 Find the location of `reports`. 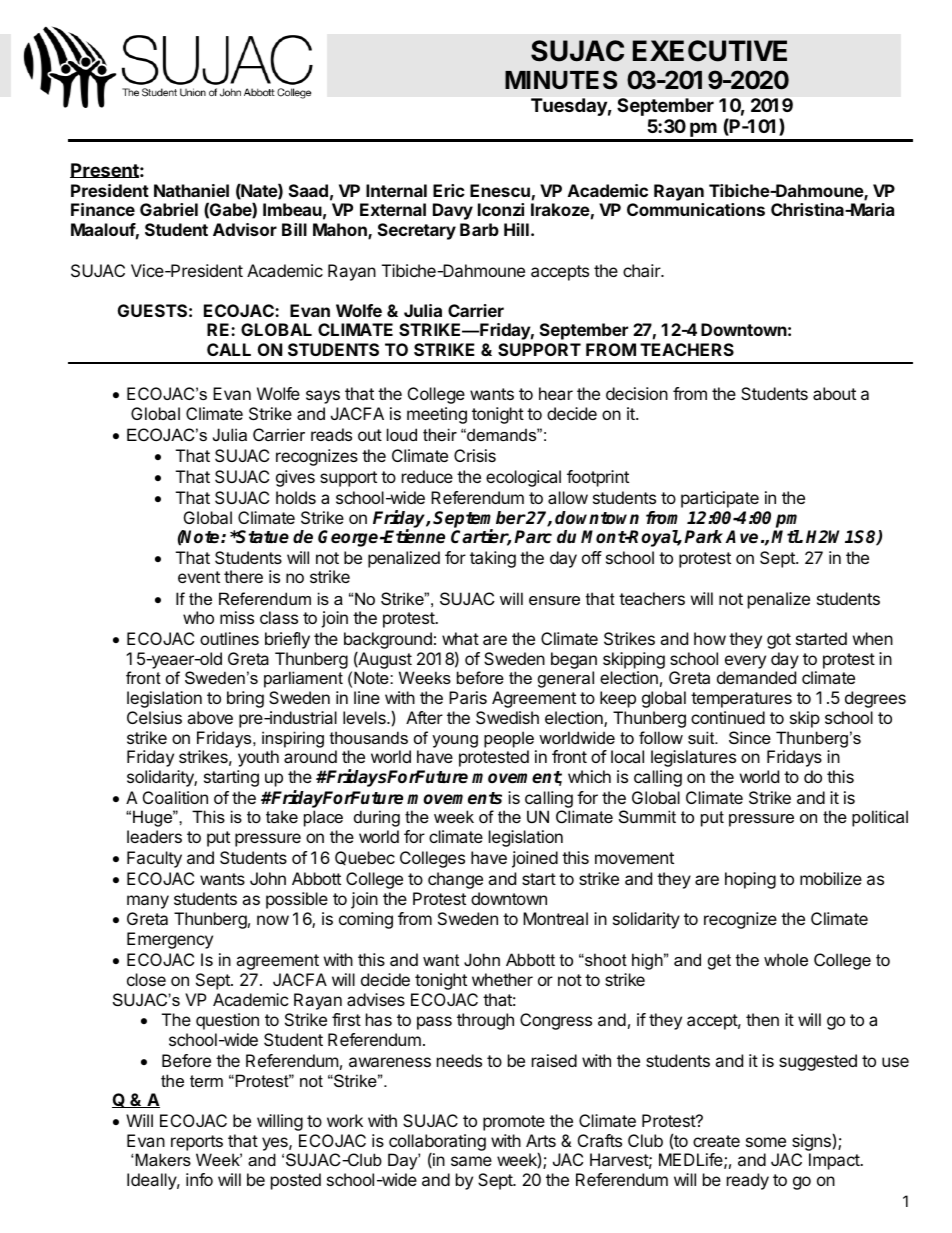

reports is located at coordinates (197, 1143).
